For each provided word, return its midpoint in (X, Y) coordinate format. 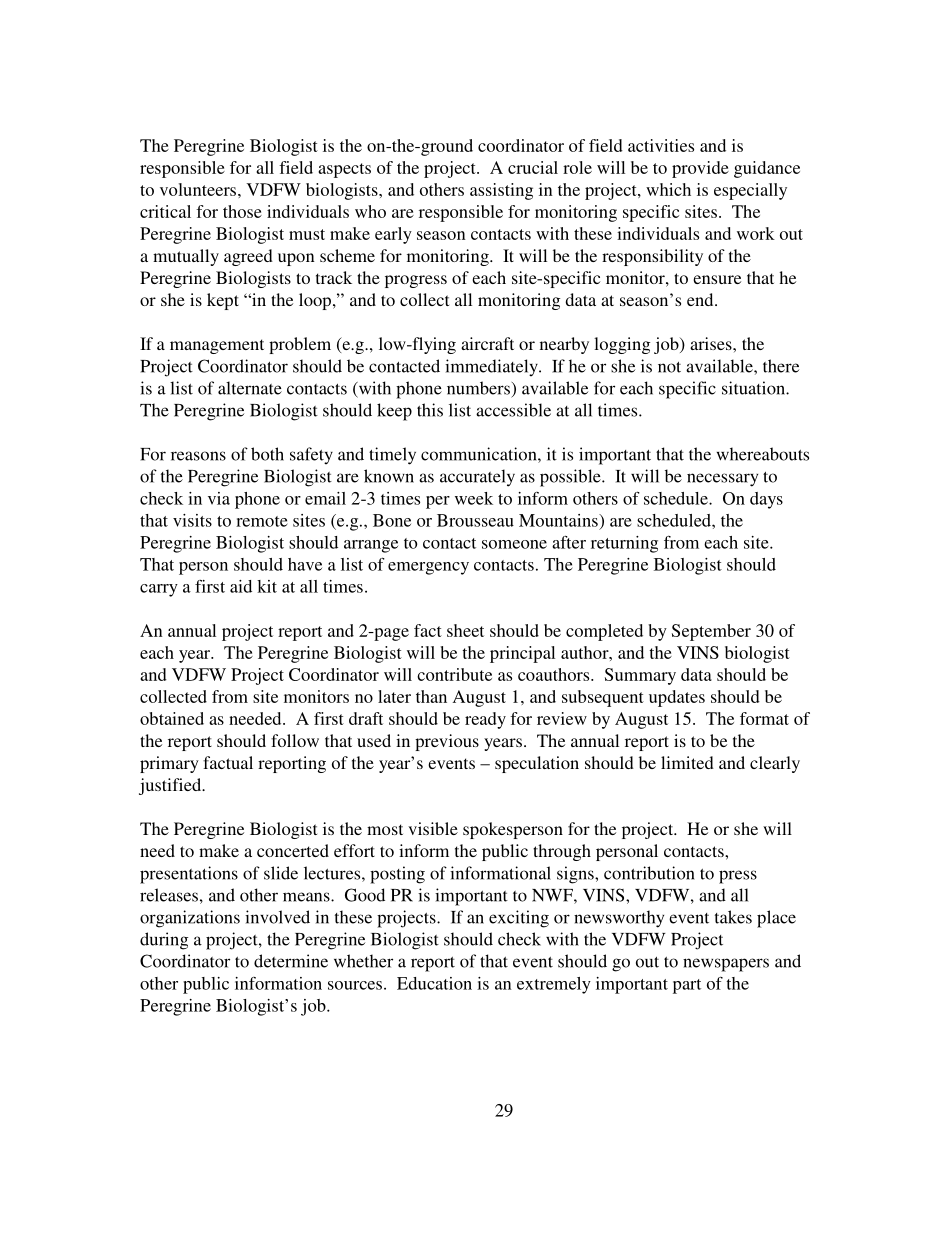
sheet (465, 630)
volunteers (199, 189)
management (217, 346)
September (711, 632)
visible (433, 828)
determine (291, 961)
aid (241, 586)
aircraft (487, 343)
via (219, 498)
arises (712, 343)
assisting (501, 191)
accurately (477, 478)
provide (700, 169)
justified (171, 786)
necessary (722, 480)
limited (687, 762)
